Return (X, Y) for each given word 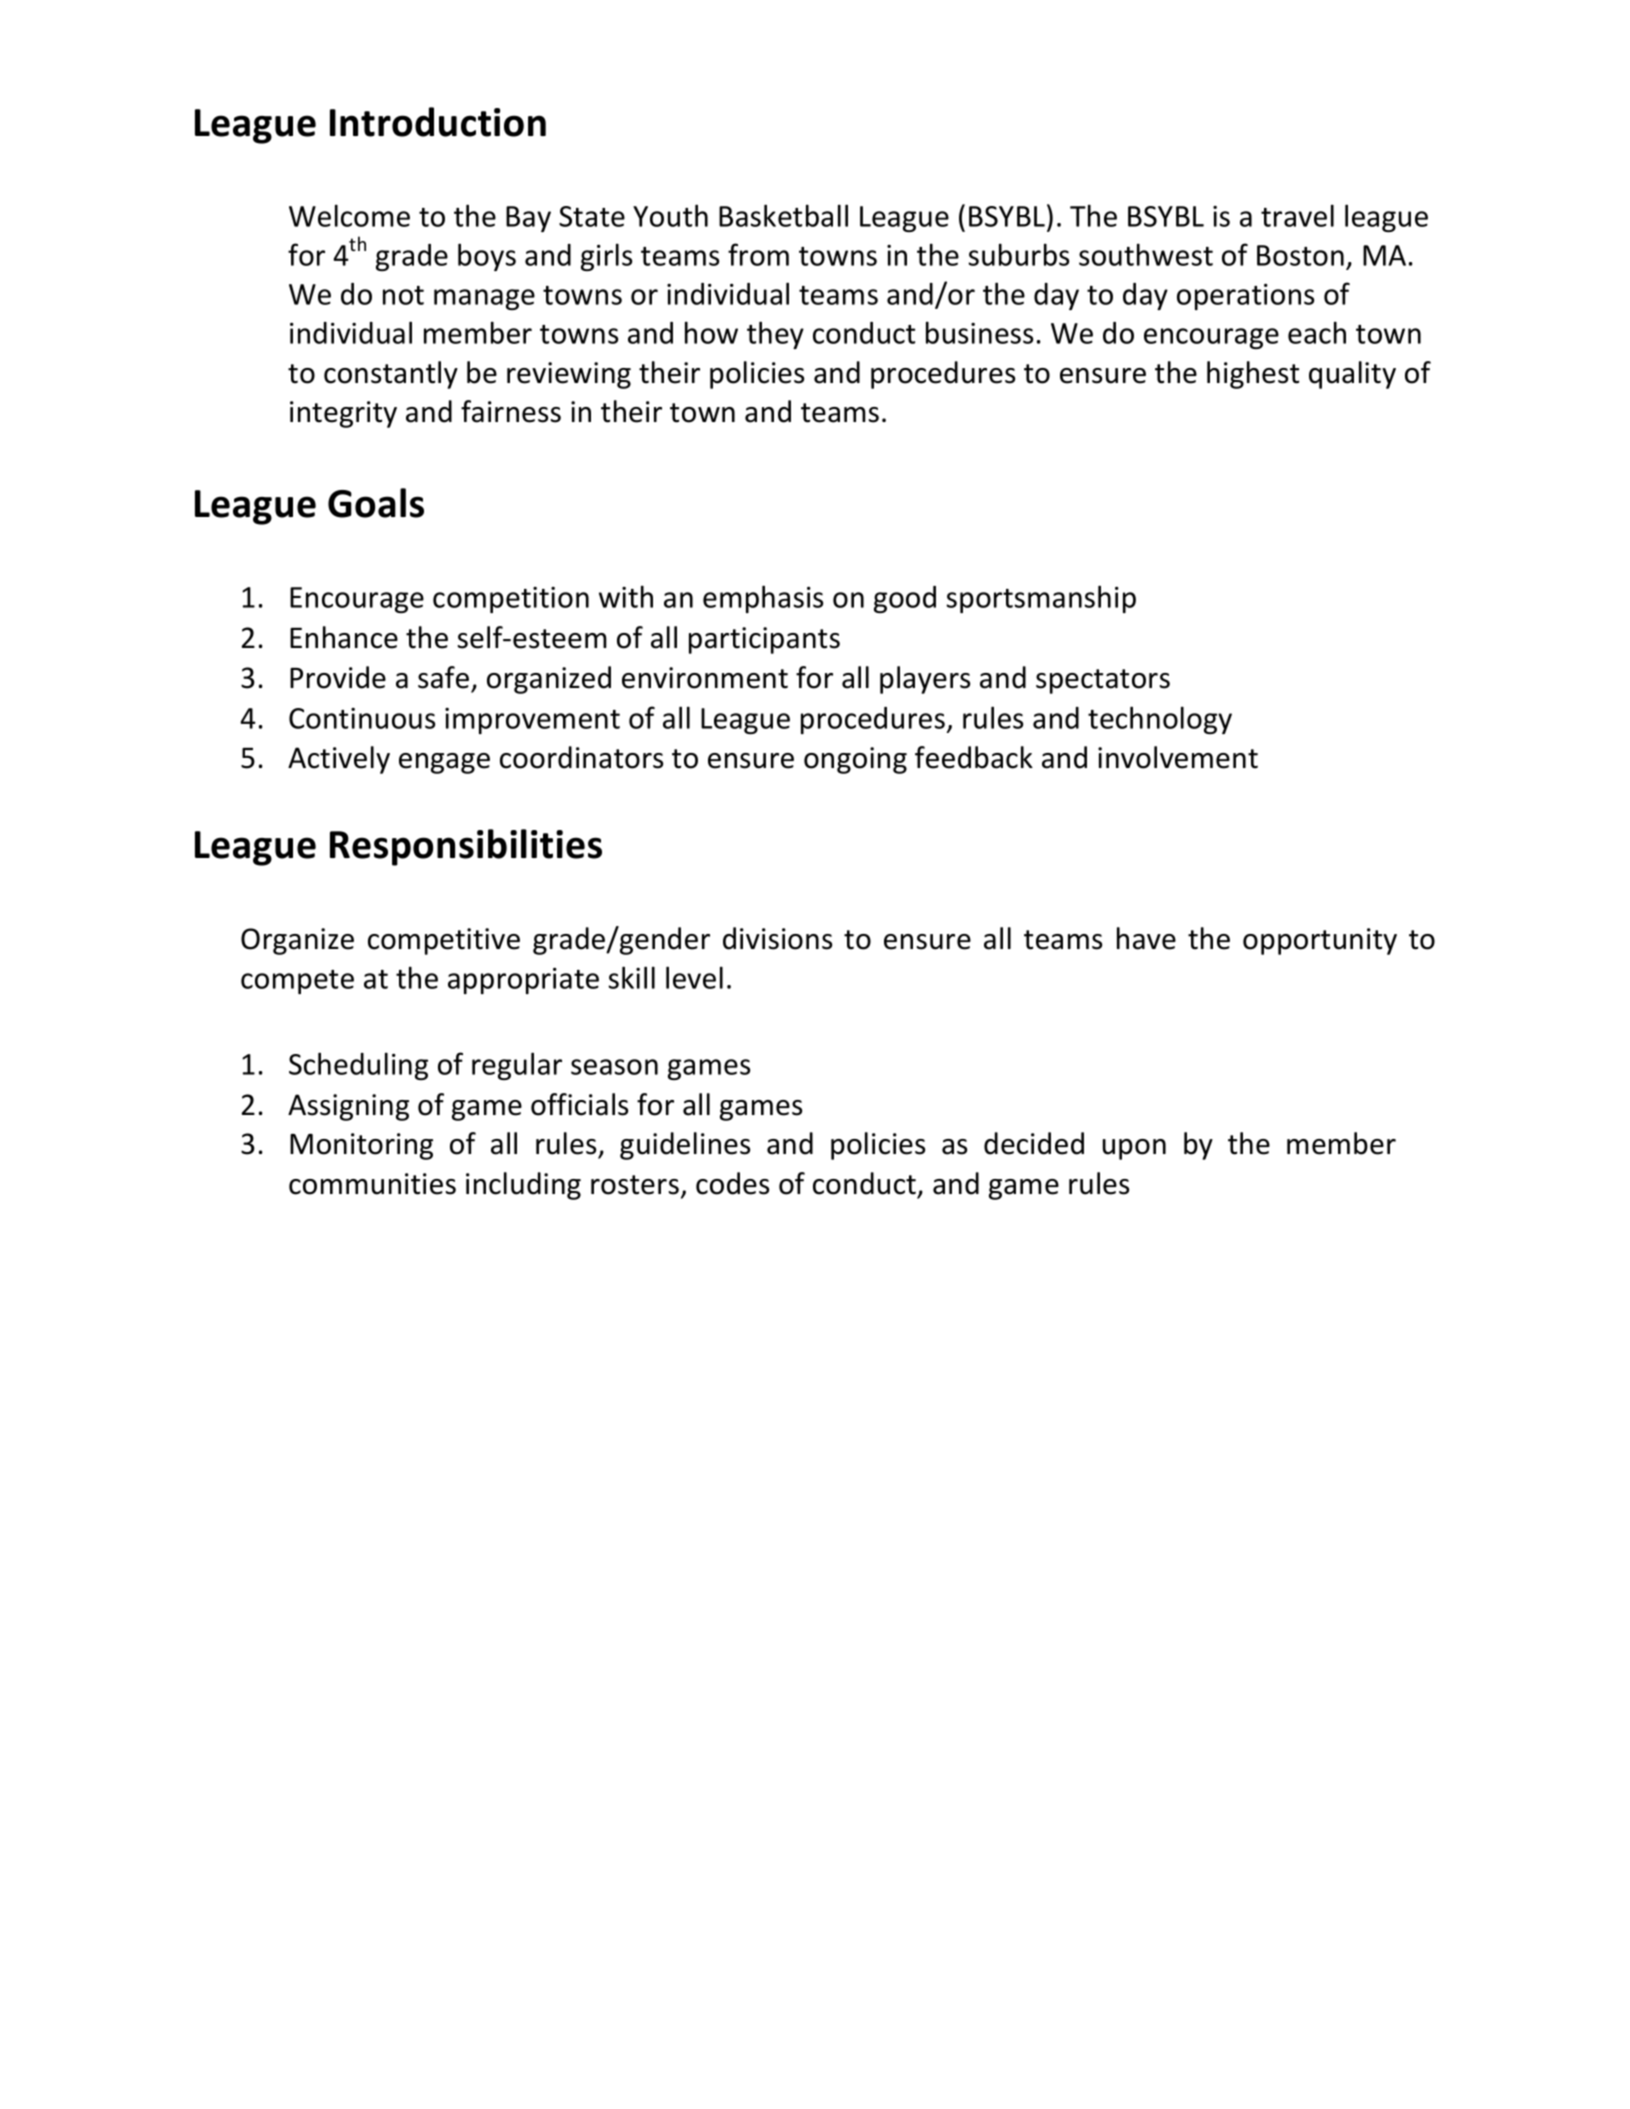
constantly (391, 375)
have (1146, 938)
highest (1253, 375)
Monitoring (361, 1146)
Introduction (438, 122)
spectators (1103, 681)
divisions (777, 938)
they (775, 335)
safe (443, 677)
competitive (444, 941)
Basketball (783, 215)
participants (764, 640)
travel (1297, 215)
